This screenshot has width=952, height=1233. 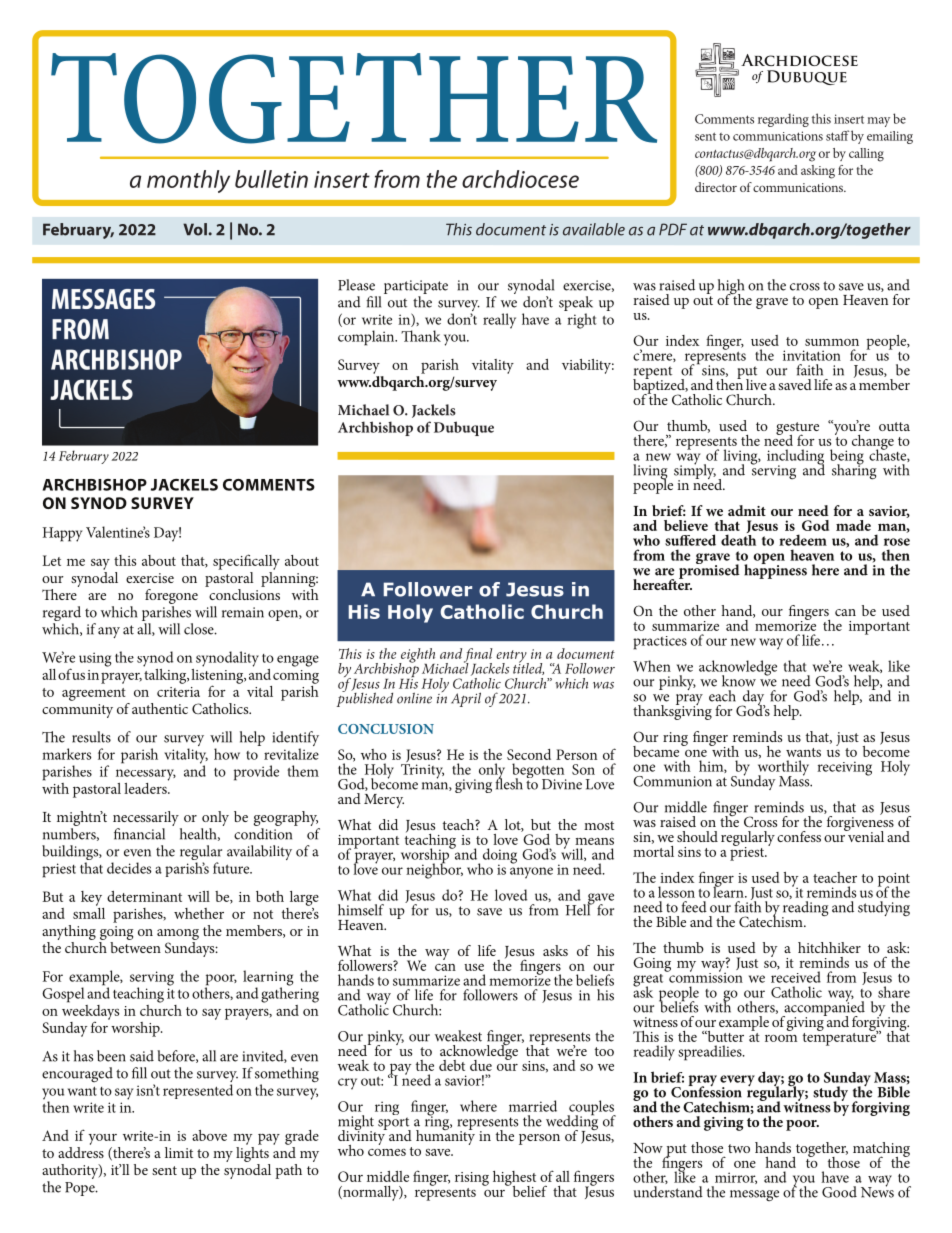 I want to click on Happy, so click(x=63, y=534).
